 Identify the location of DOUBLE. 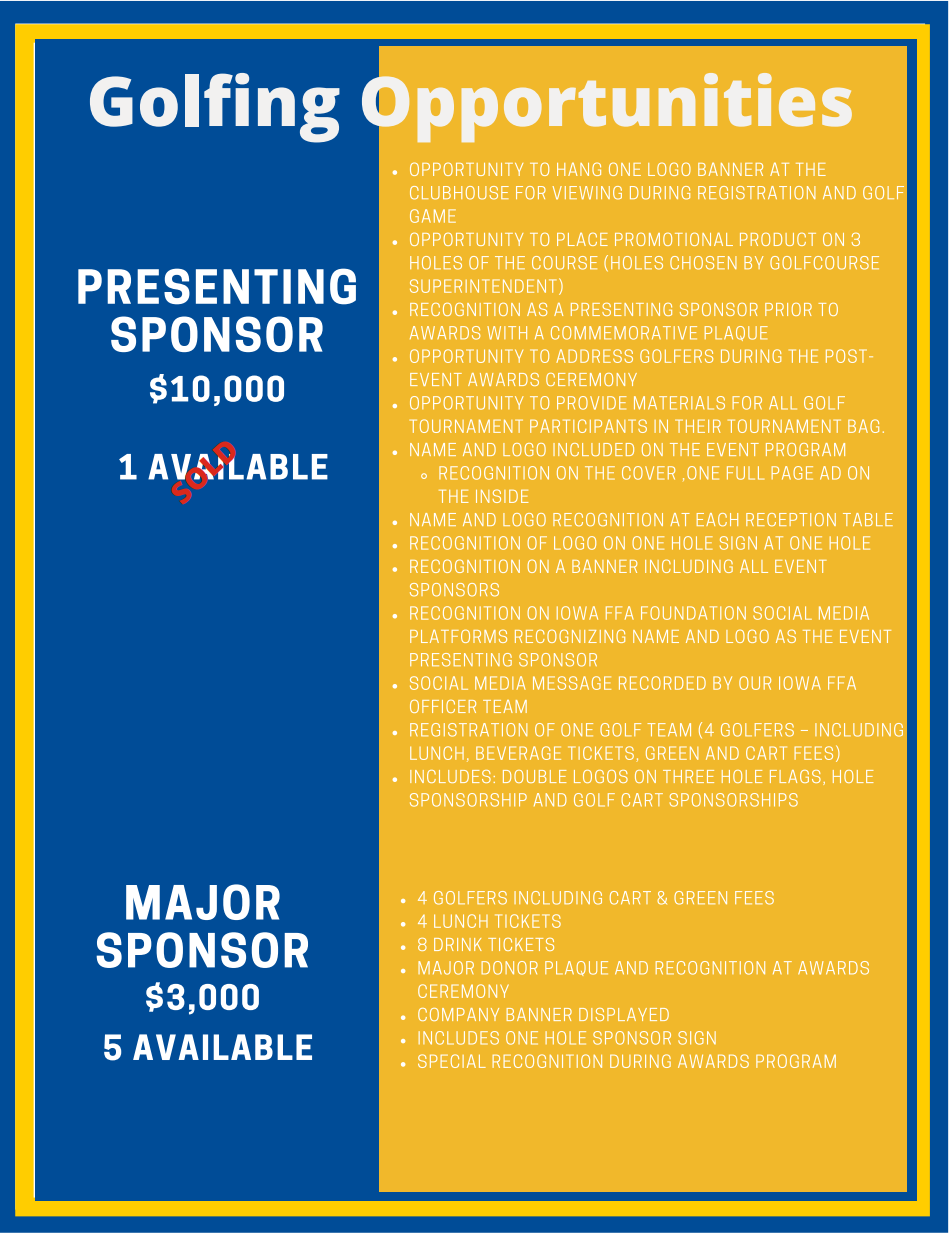
(534, 776).
